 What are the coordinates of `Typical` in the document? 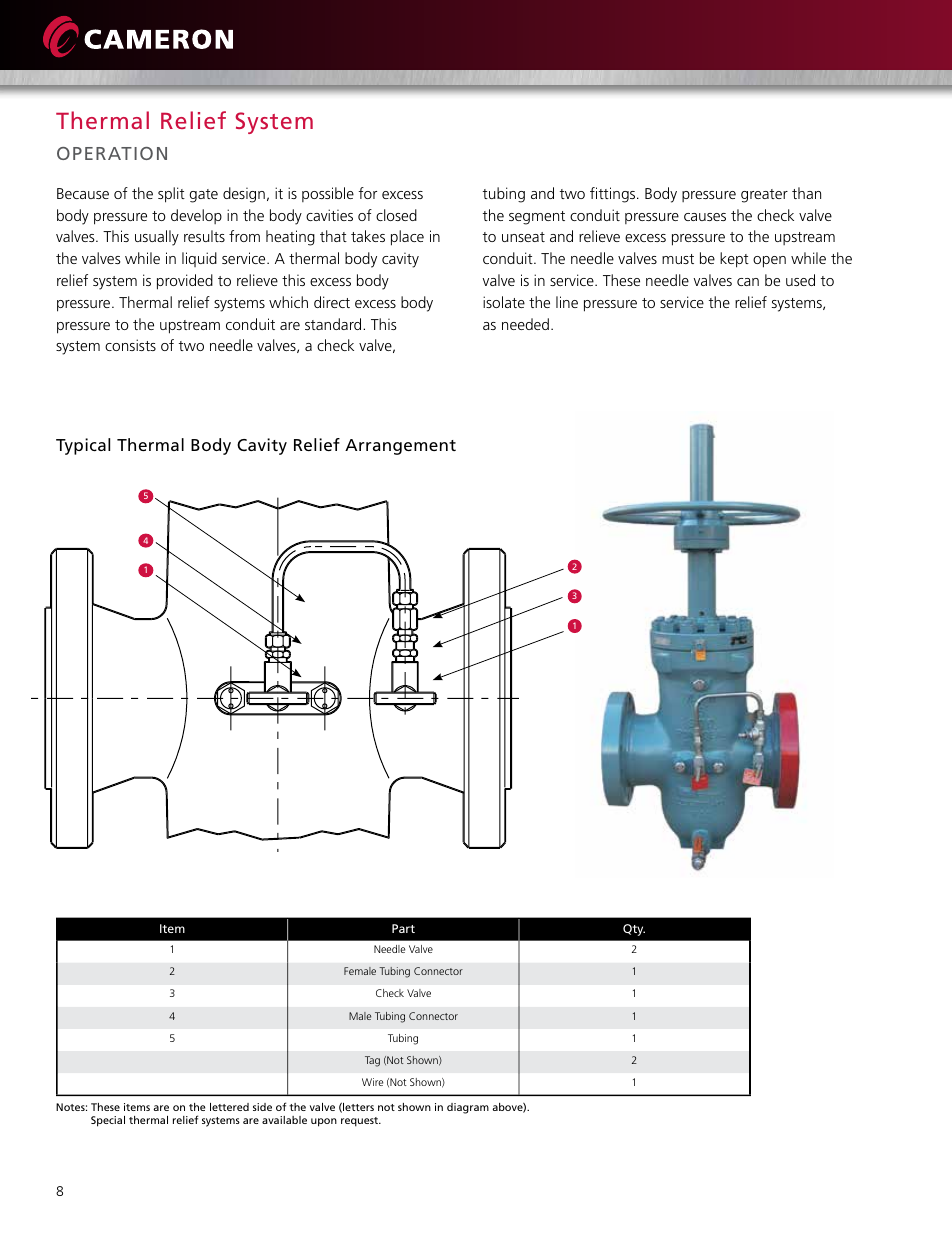 It's located at (83, 446).
